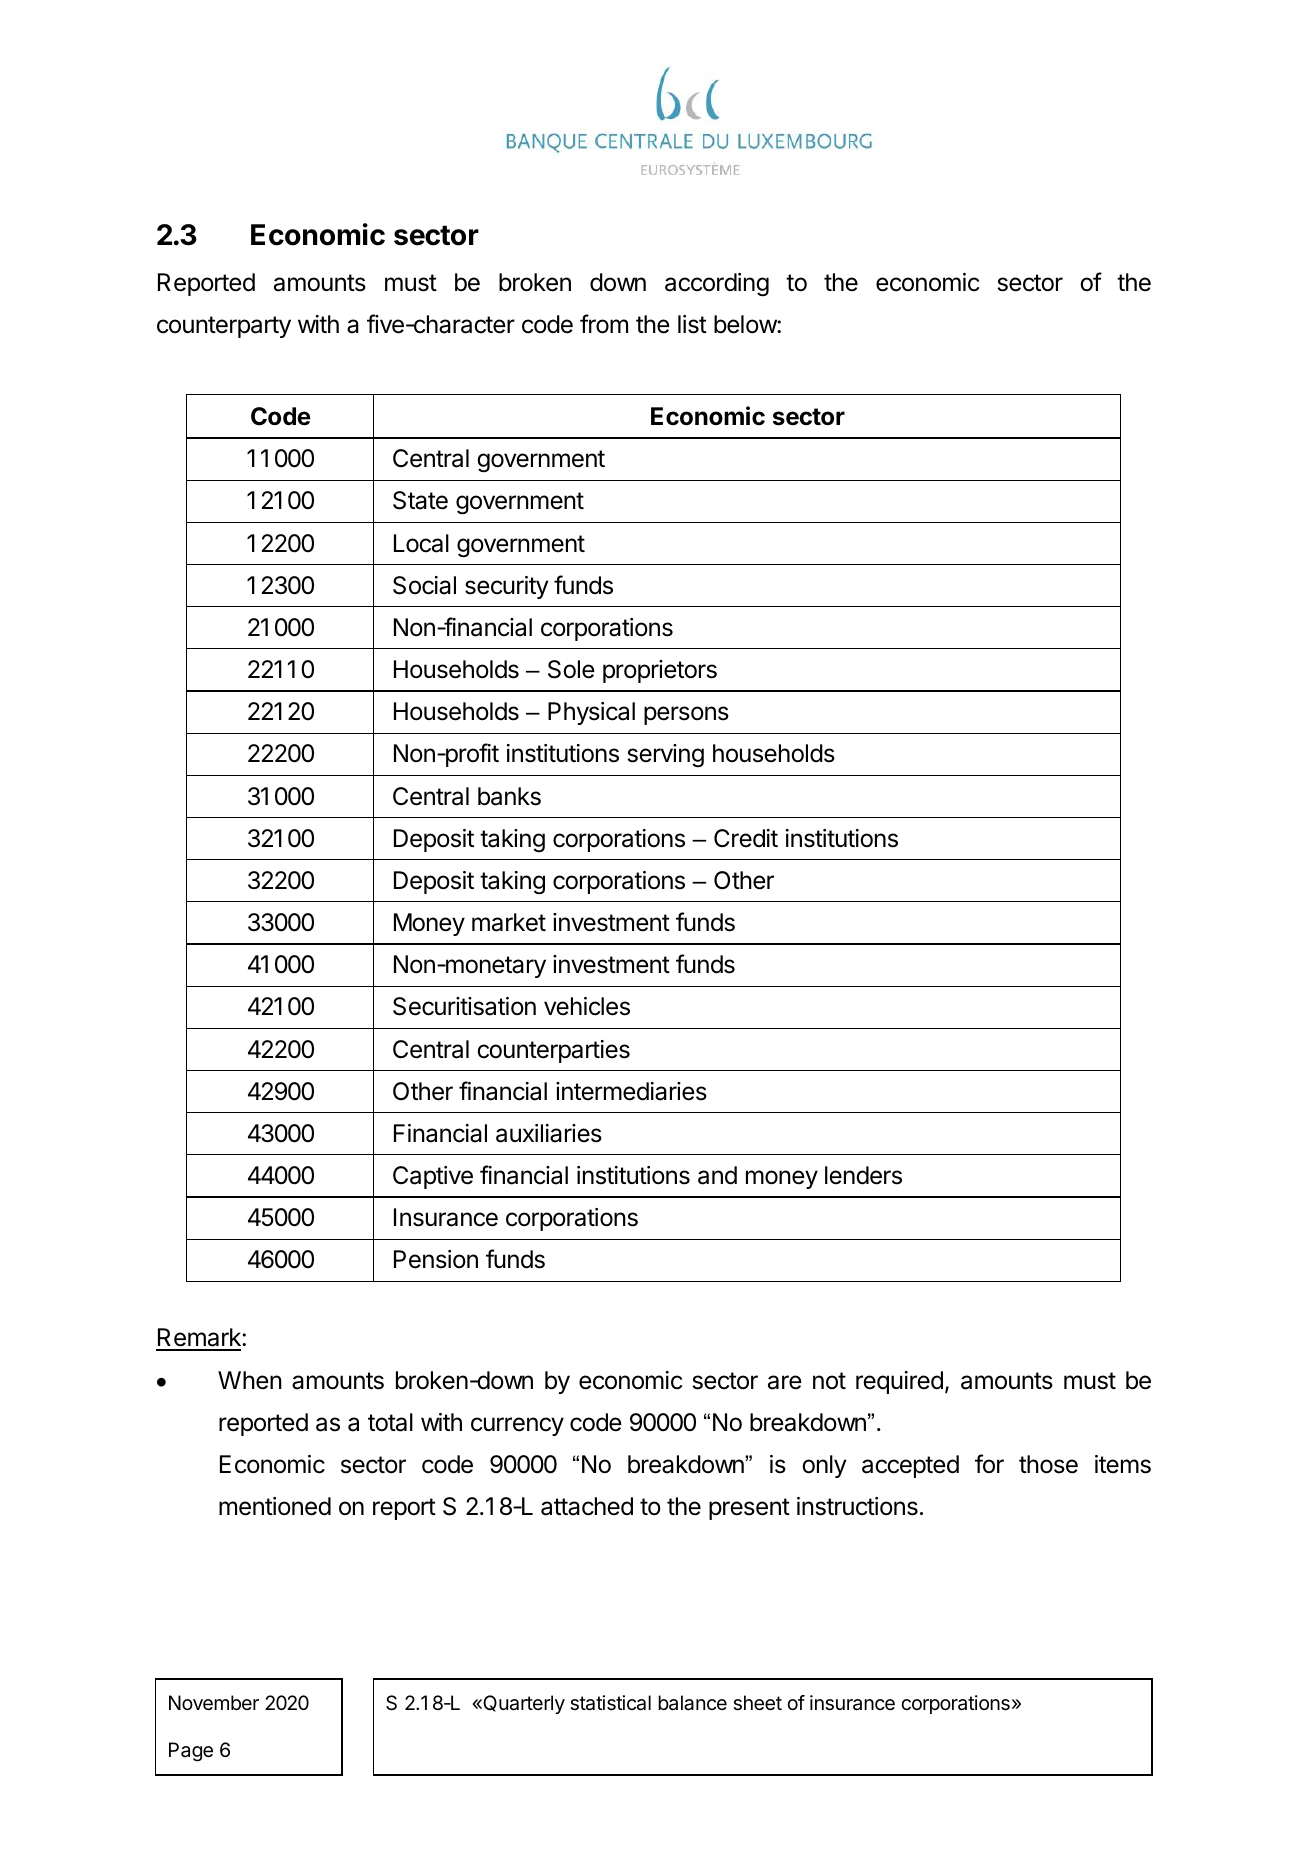 Image resolution: width=1307 pixels, height=1849 pixels. What do you see at coordinates (587, 1006) in the image?
I see `vehicles` at bounding box center [587, 1006].
